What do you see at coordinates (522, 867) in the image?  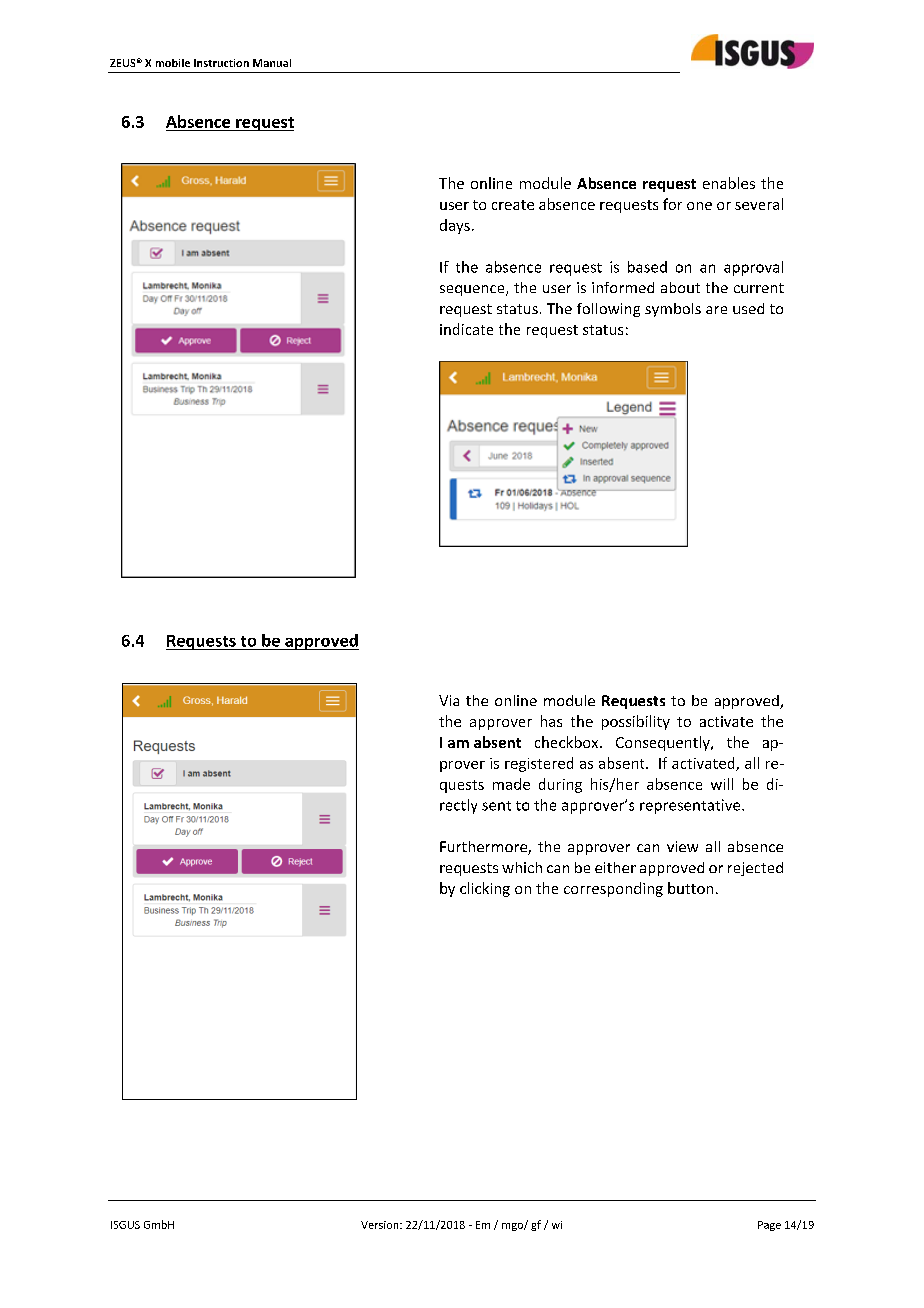 I see `which` at bounding box center [522, 867].
